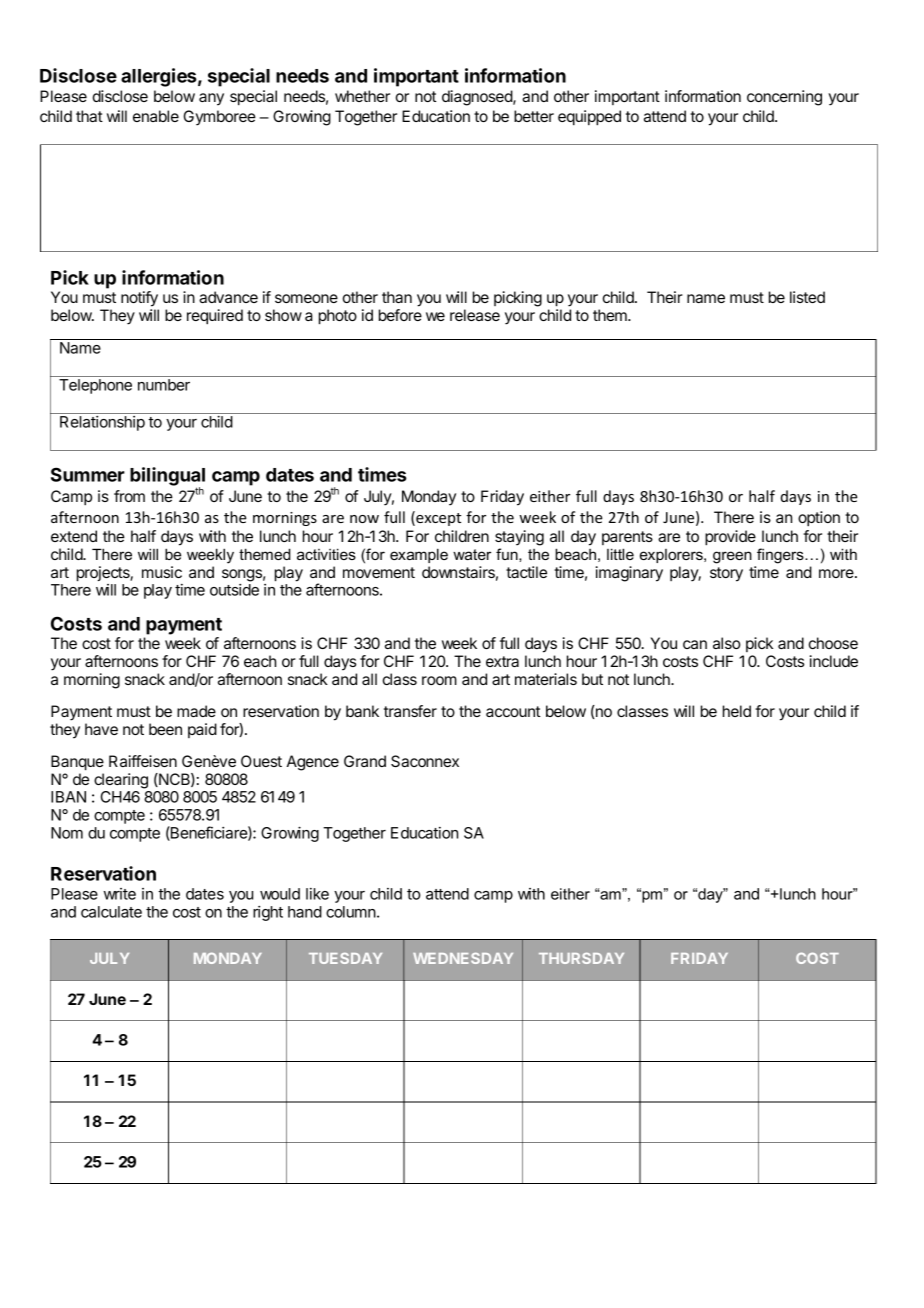  What do you see at coordinates (784, 98) in the screenshot?
I see `concerning` at bounding box center [784, 98].
